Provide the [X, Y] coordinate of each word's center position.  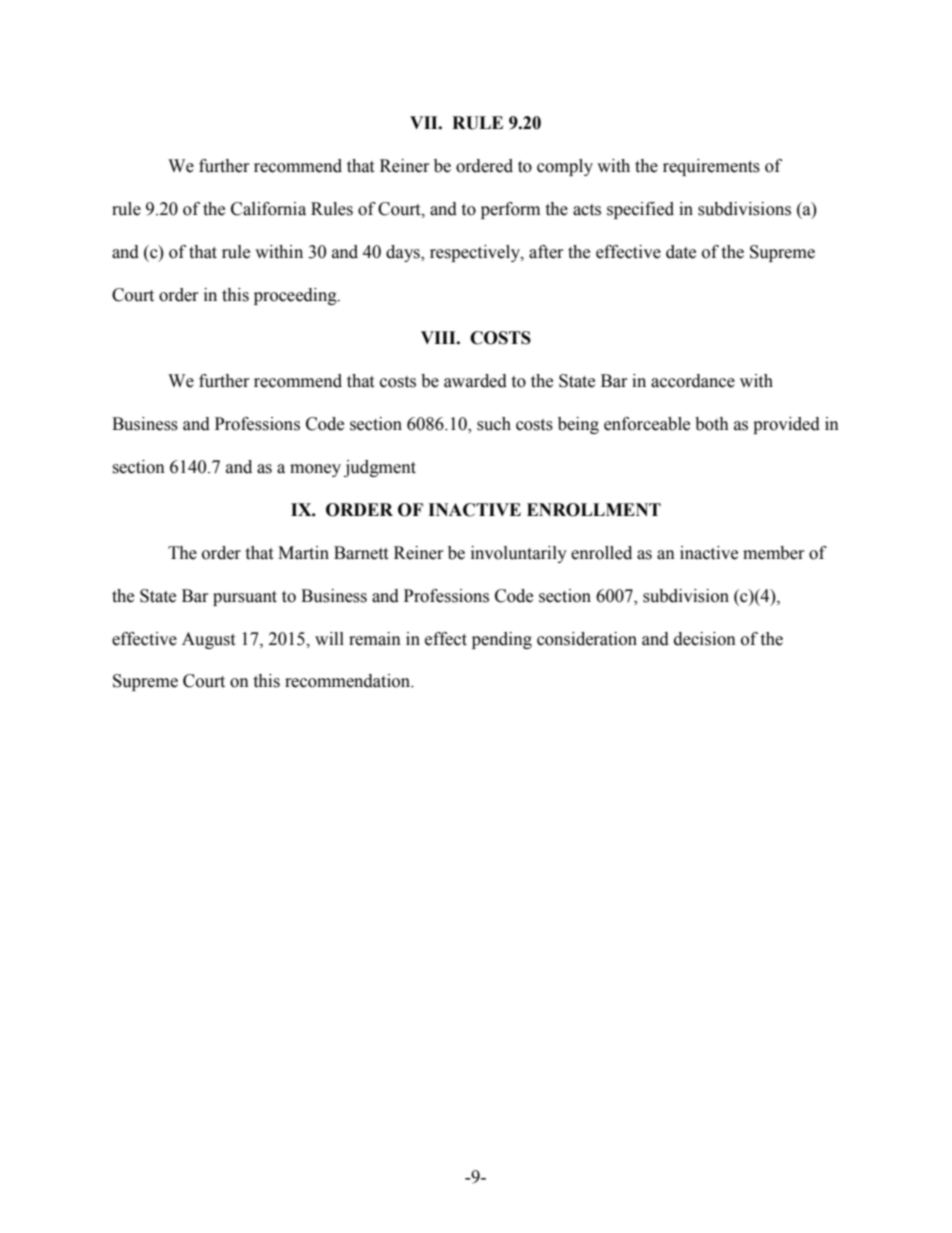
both [712, 424]
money [315, 470]
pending [502, 640]
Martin [303, 553]
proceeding [296, 296]
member [774, 553]
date [681, 252]
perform [510, 210]
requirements [711, 167]
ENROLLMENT [594, 510]
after [546, 252]
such [494, 424]
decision [705, 639]
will [329, 638]
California [268, 209]
